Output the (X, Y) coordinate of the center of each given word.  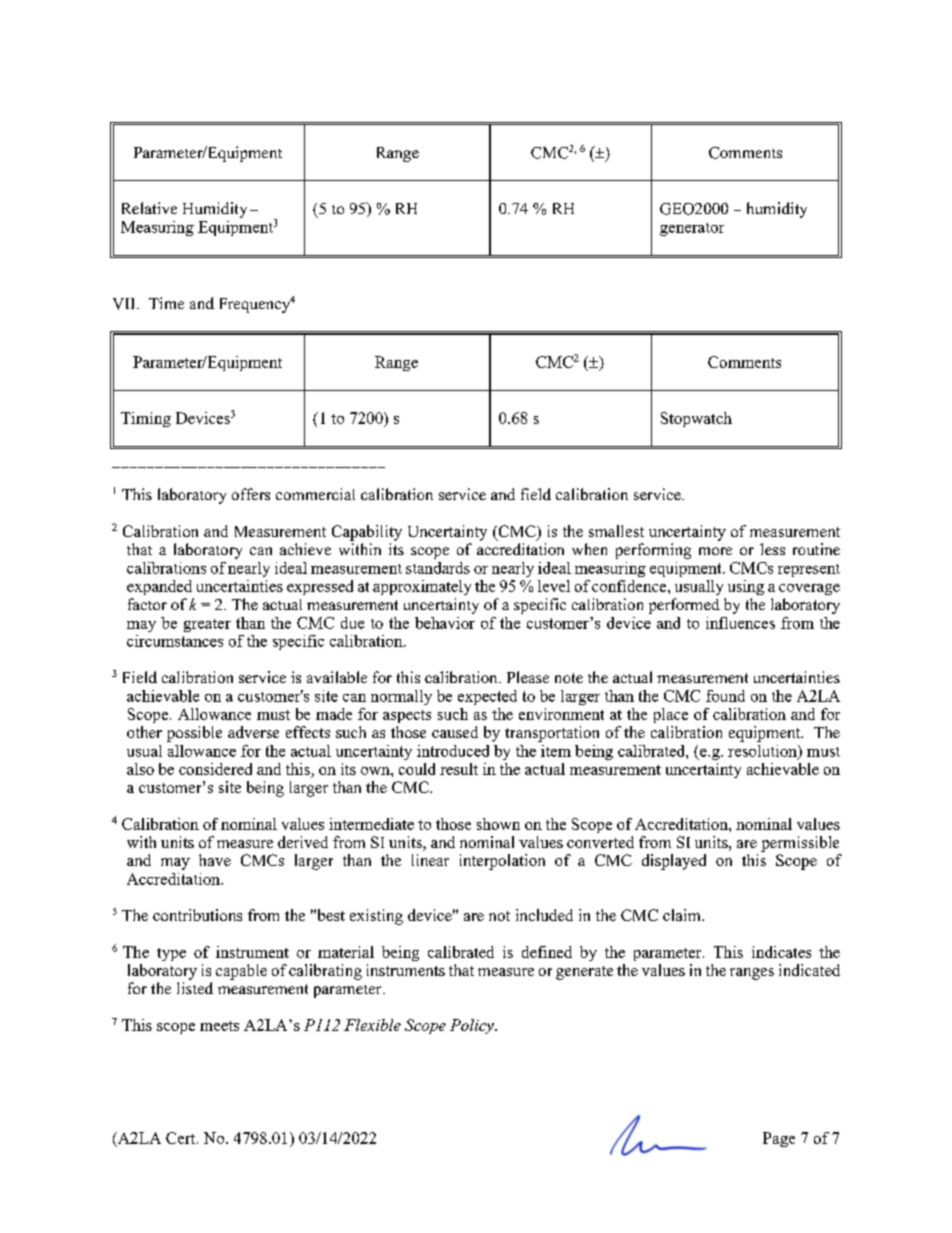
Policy (473, 1026)
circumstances (175, 641)
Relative (149, 208)
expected (487, 697)
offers (251, 494)
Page (779, 1139)
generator (692, 229)
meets (219, 1026)
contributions (197, 915)
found (725, 696)
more (715, 551)
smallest (616, 531)
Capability (367, 533)
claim (683, 915)
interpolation (502, 862)
